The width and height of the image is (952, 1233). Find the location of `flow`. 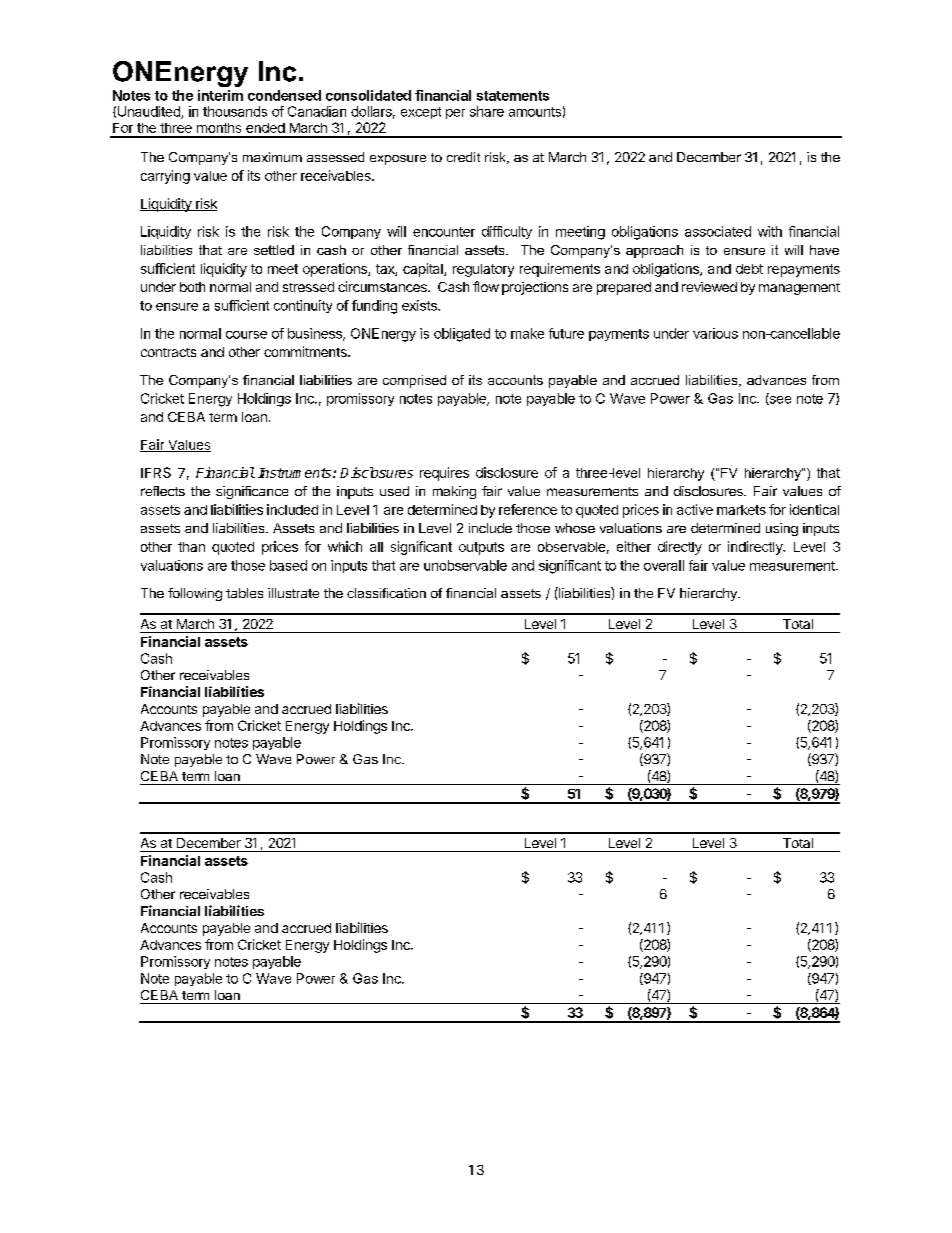

flow is located at coordinates (486, 286).
